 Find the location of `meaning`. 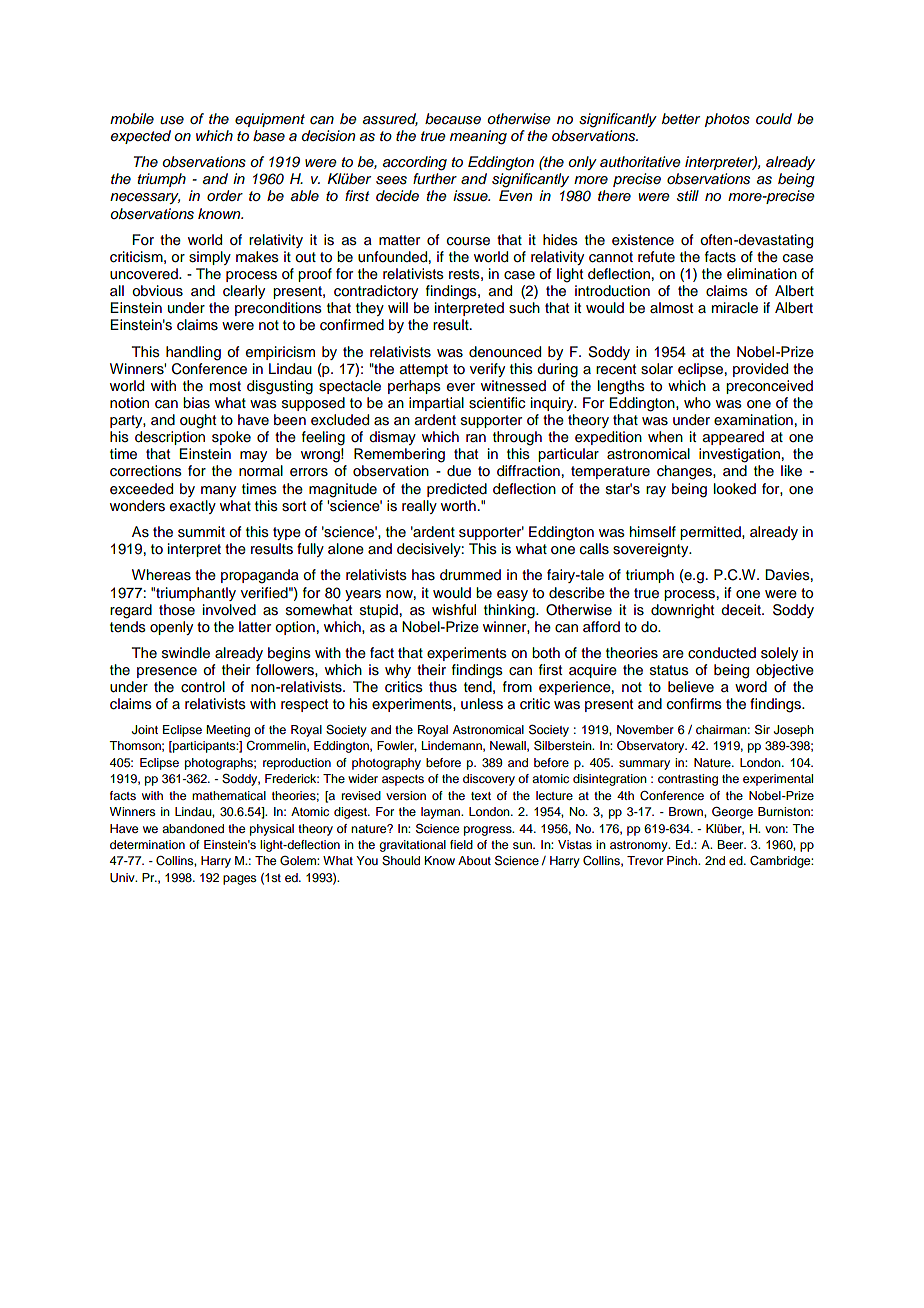

meaning is located at coordinates (478, 137).
